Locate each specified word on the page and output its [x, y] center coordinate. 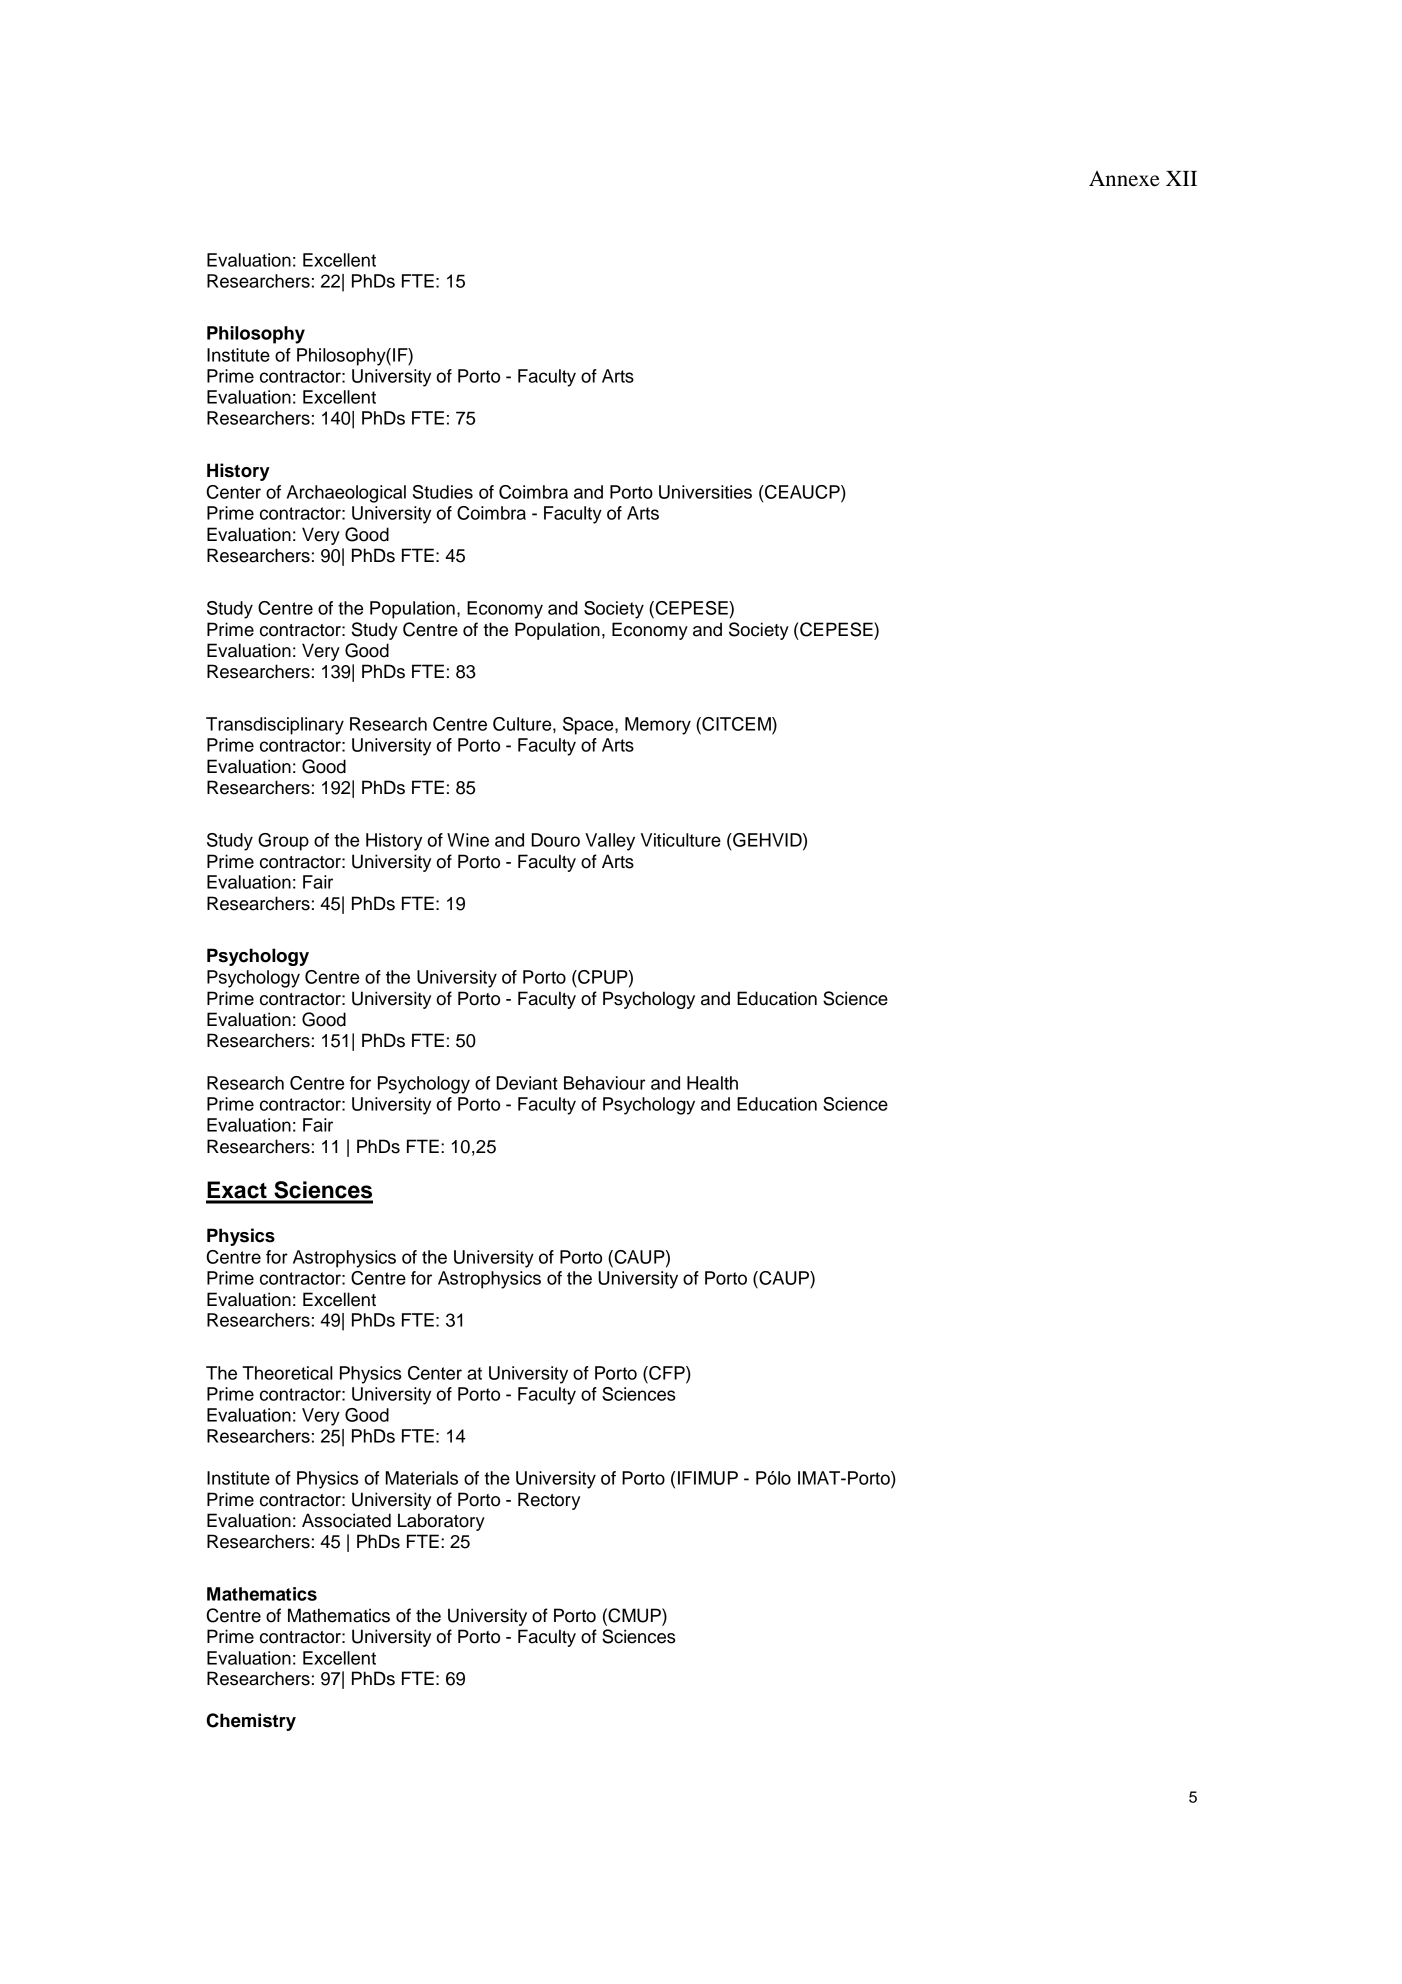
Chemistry [251, 1722]
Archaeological [346, 494]
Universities [705, 492]
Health [712, 1083]
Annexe [1124, 179]
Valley [610, 842]
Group [283, 842]
